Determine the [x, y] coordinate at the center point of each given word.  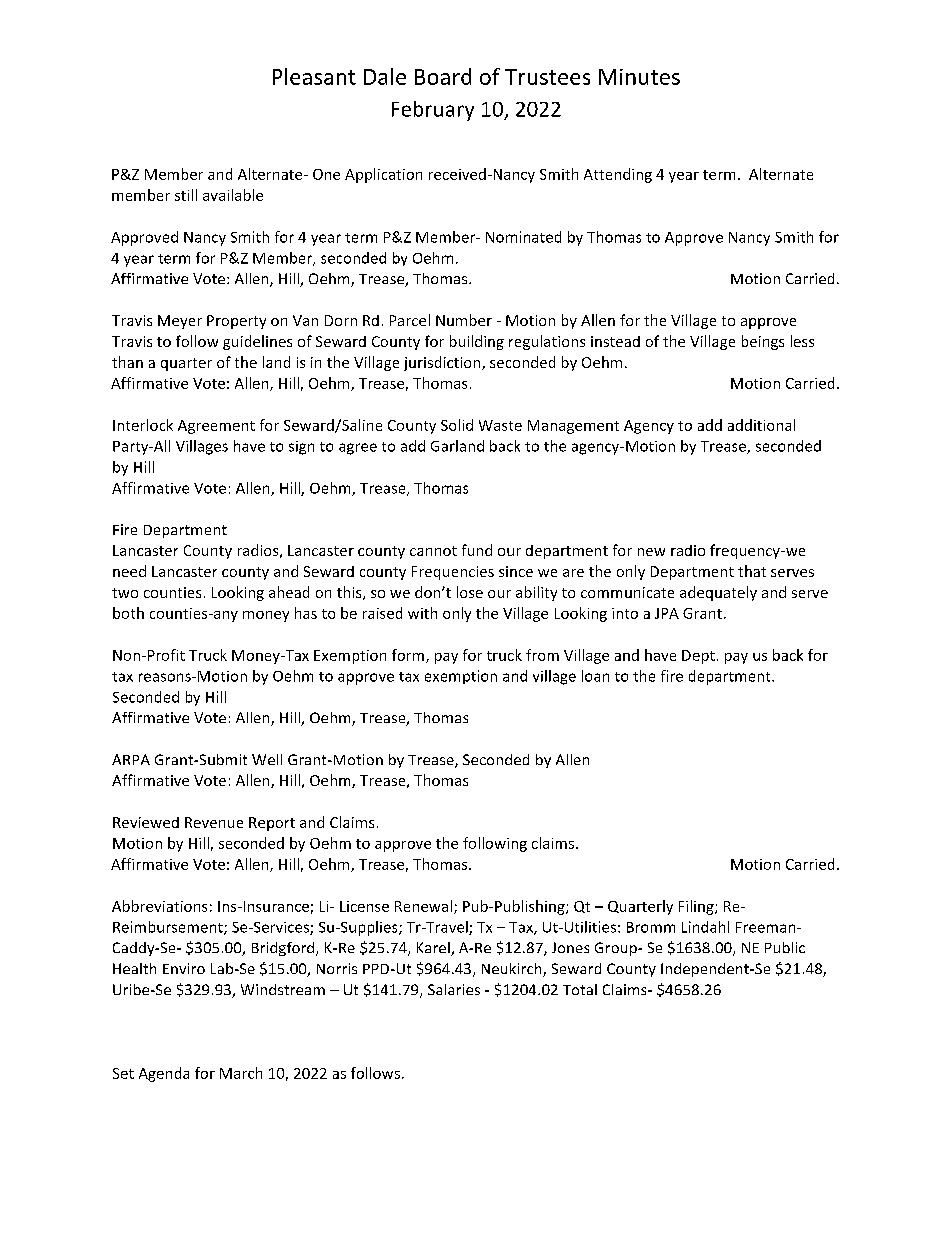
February [433, 111]
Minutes [639, 77]
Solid [457, 425]
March [241, 1073]
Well [267, 759]
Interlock [143, 425]
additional [761, 425]
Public [785, 947]
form [409, 656]
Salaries [454, 989]
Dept [698, 657]
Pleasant [314, 76]
